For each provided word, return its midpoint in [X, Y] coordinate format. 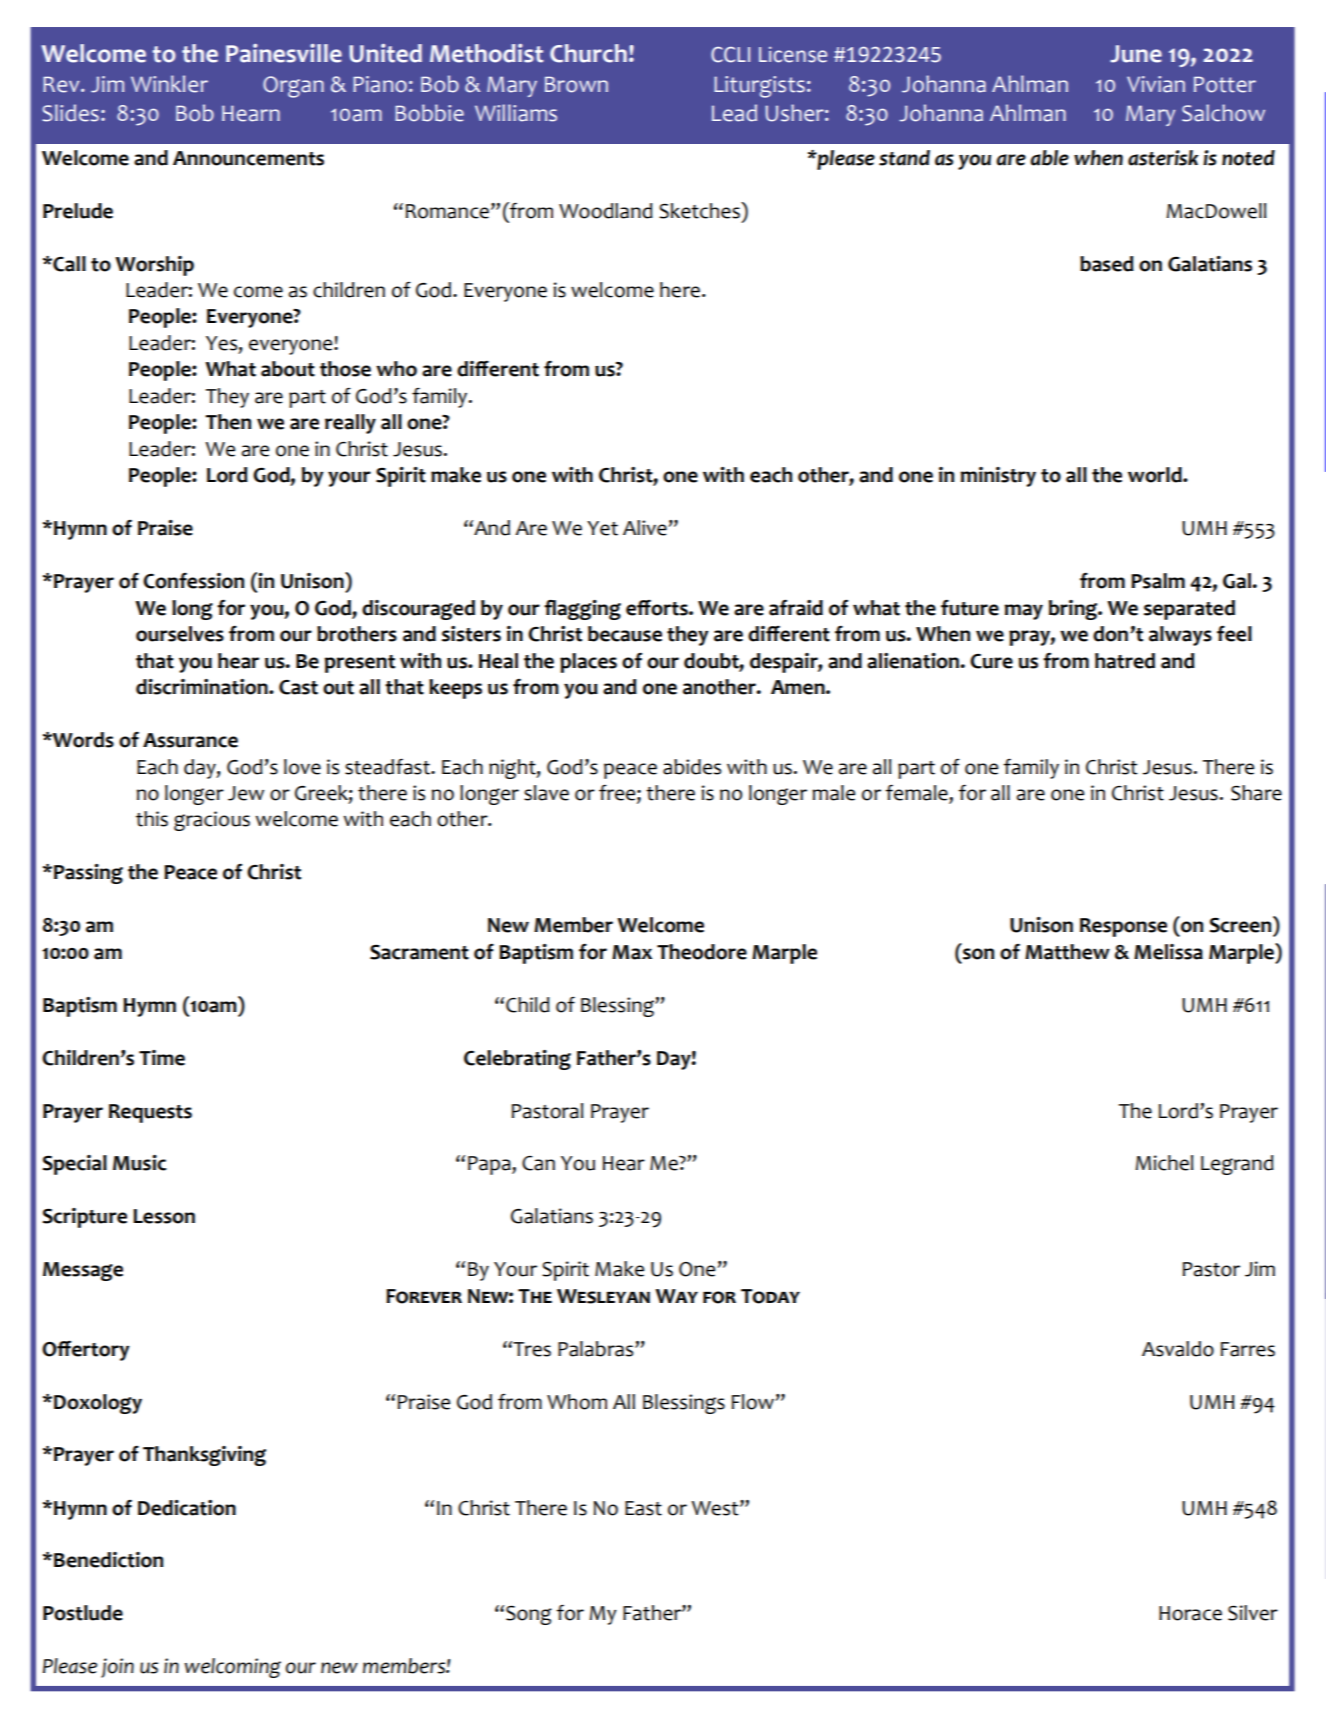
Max [632, 952]
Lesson [164, 1216]
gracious [212, 821]
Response [1123, 927]
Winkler [169, 84]
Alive [645, 528]
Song [529, 1615]
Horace [1190, 1613]
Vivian [1156, 84]
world [1156, 475]
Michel [1164, 1163]
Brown [576, 84]
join [117, 1668]
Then [228, 422]
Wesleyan [603, 1296]
